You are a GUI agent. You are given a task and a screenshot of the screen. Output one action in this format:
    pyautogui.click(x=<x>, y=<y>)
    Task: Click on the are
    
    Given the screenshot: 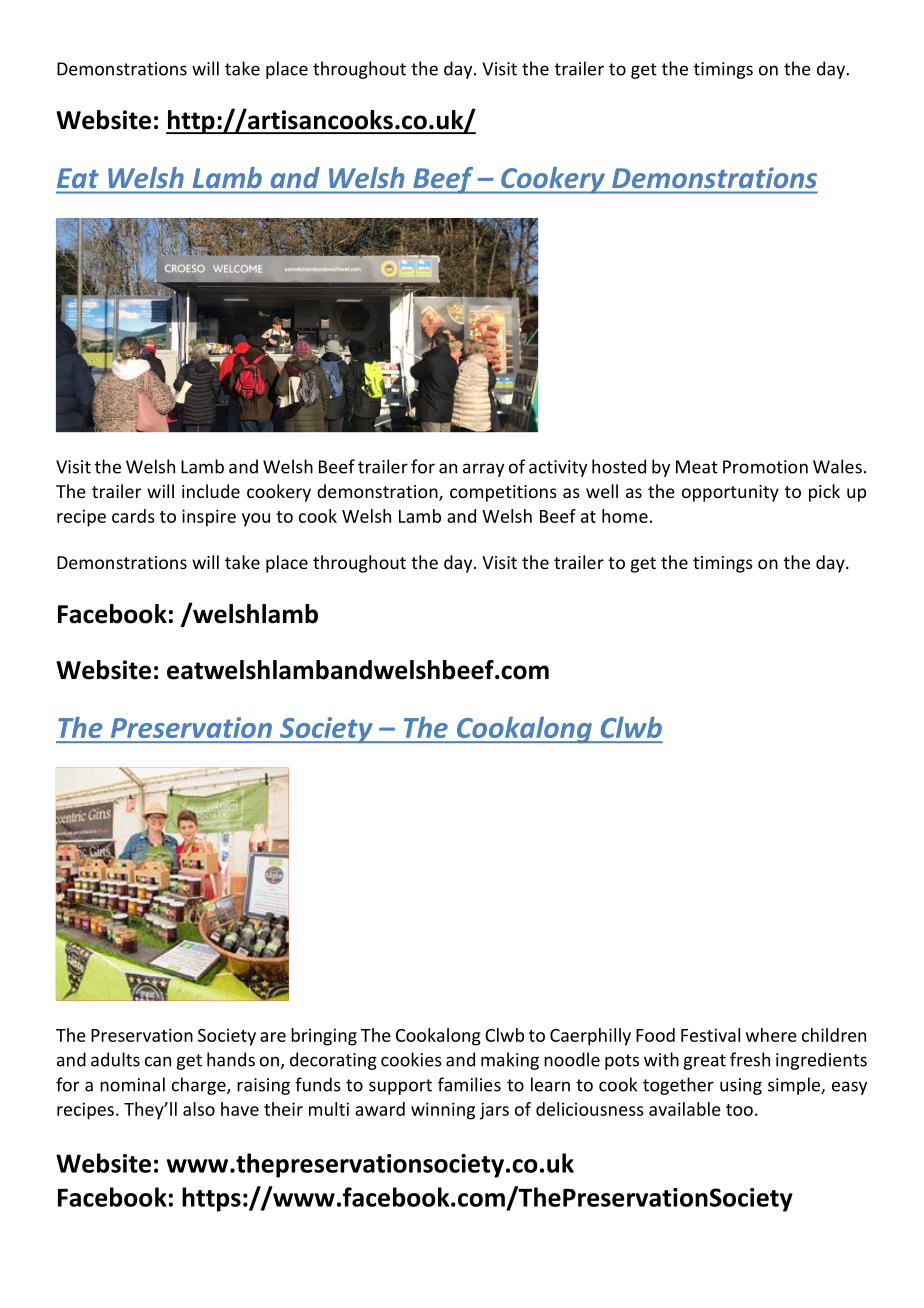 What is the action you would take?
    pyautogui.click(x=273, y=1037)
